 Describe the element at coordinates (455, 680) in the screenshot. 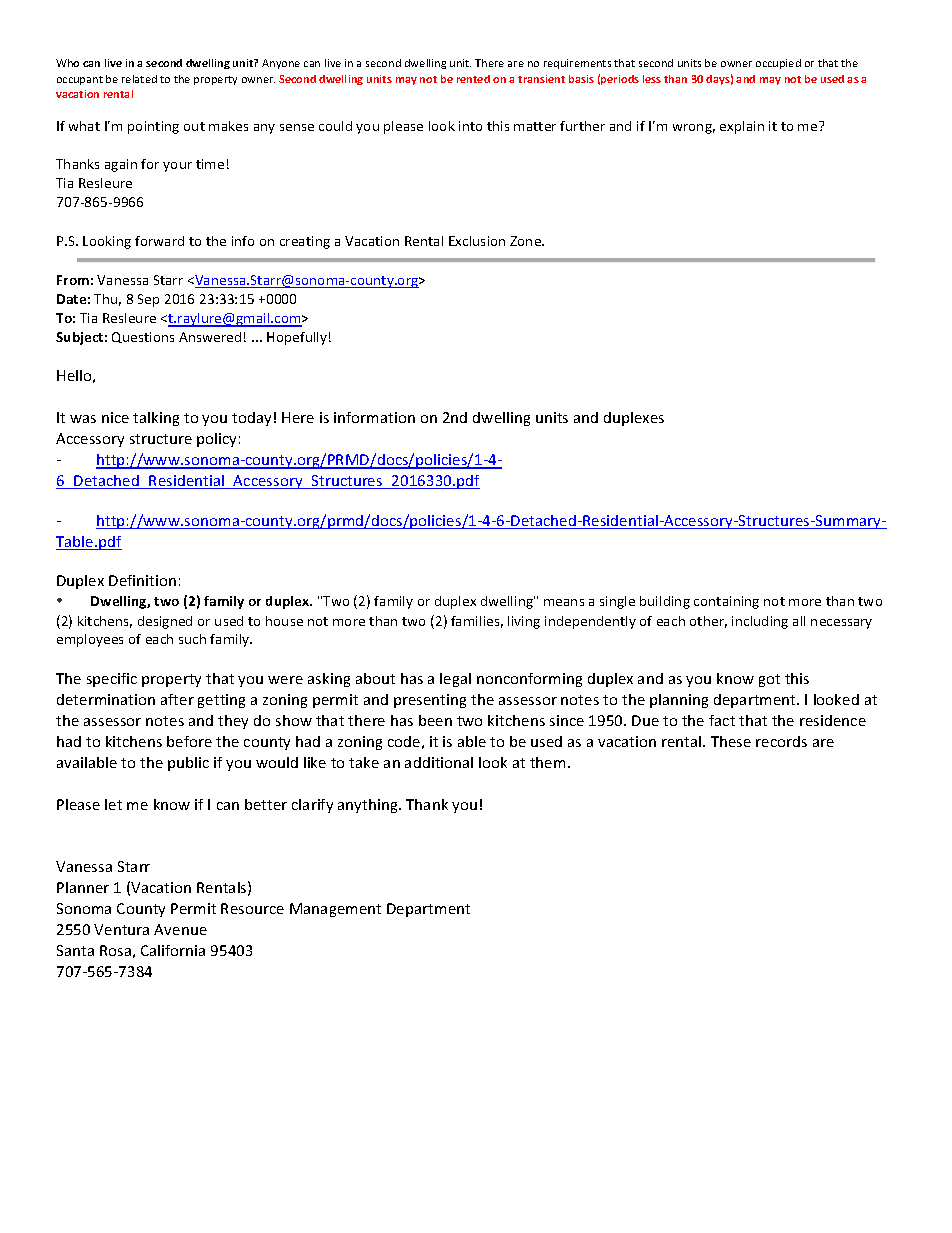

I see `legal` at that location.
